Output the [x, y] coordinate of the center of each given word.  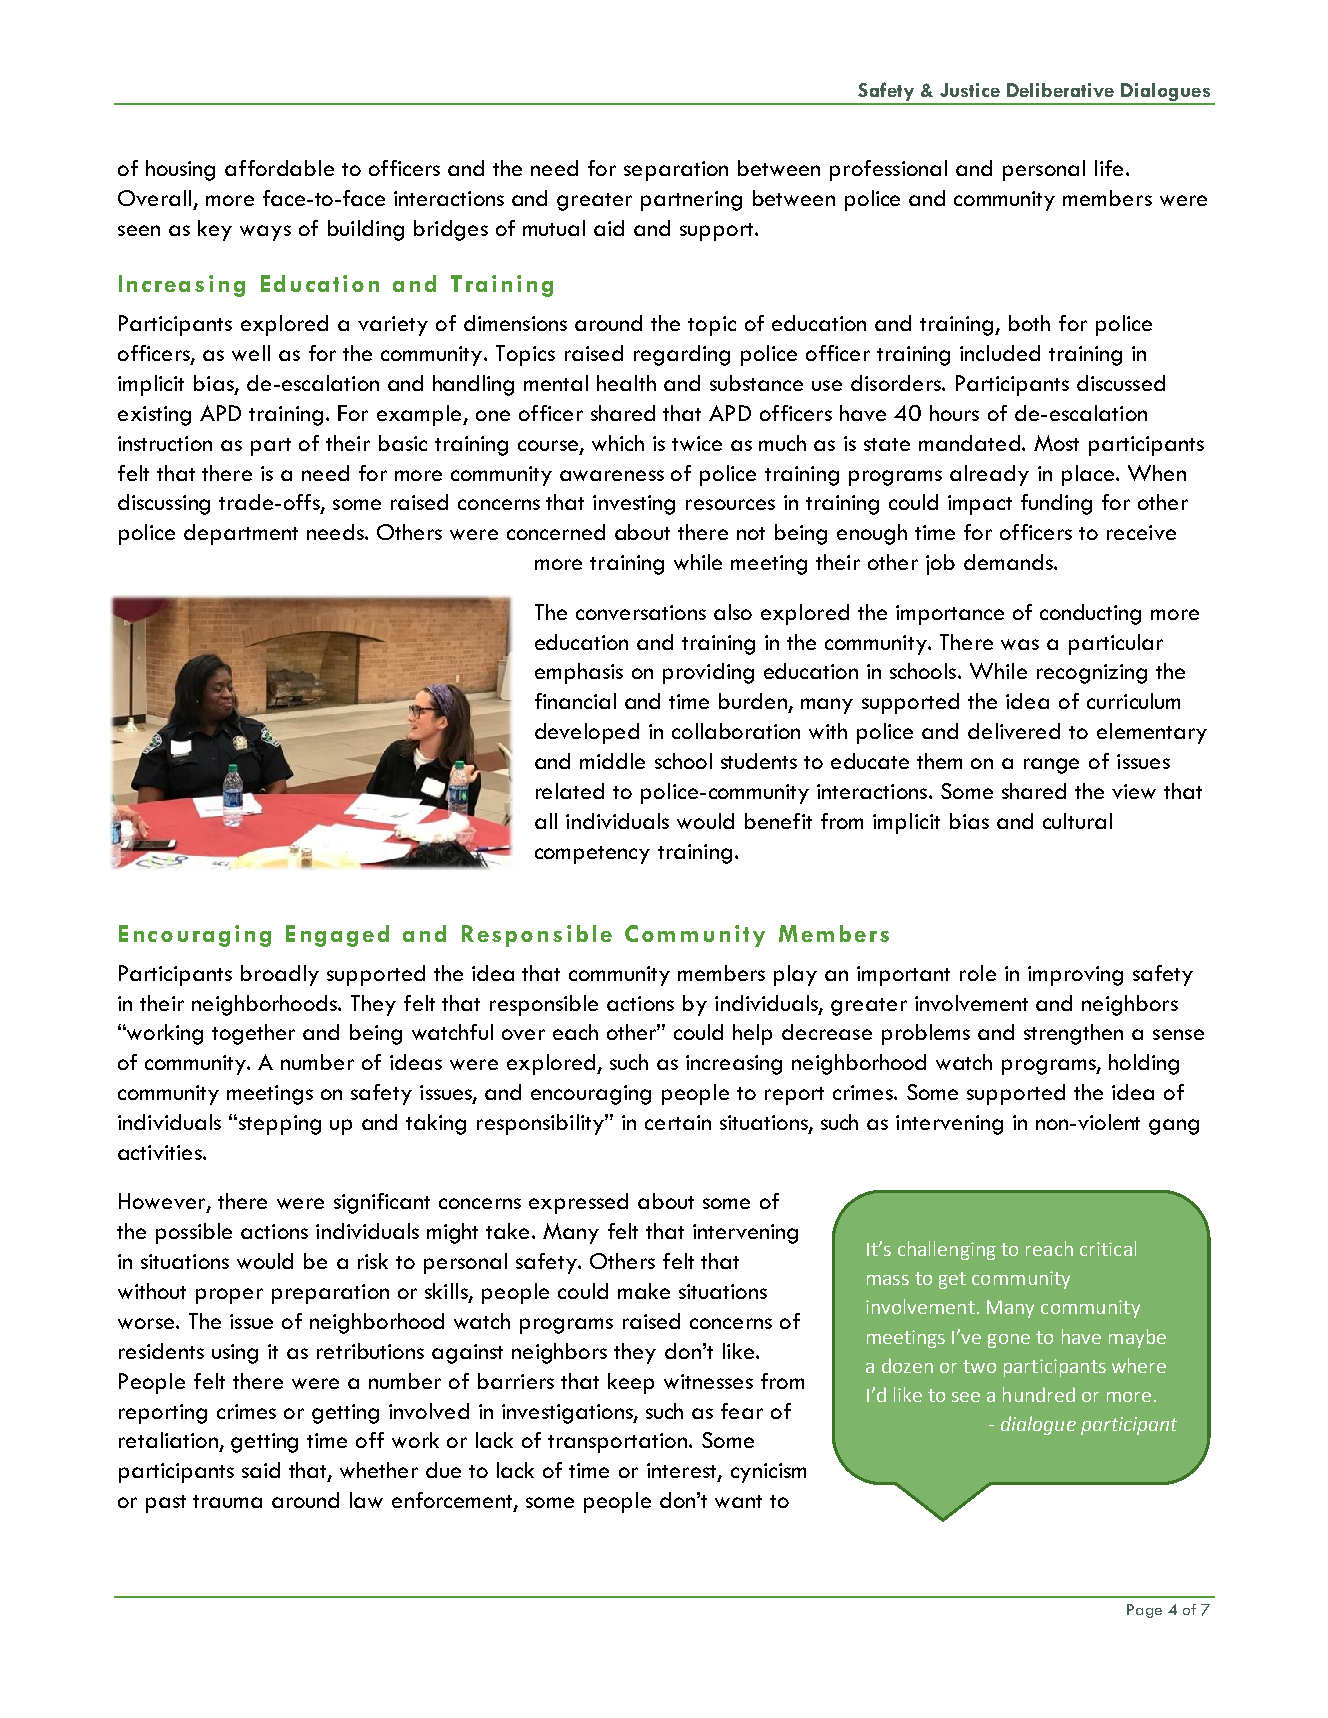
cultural [1077, 821]
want [738, 1501]
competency [592, 855]
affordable [279, 168]
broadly [280, 975]
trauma [227, 1501]
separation [676, 171]
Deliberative [1060, 90]
